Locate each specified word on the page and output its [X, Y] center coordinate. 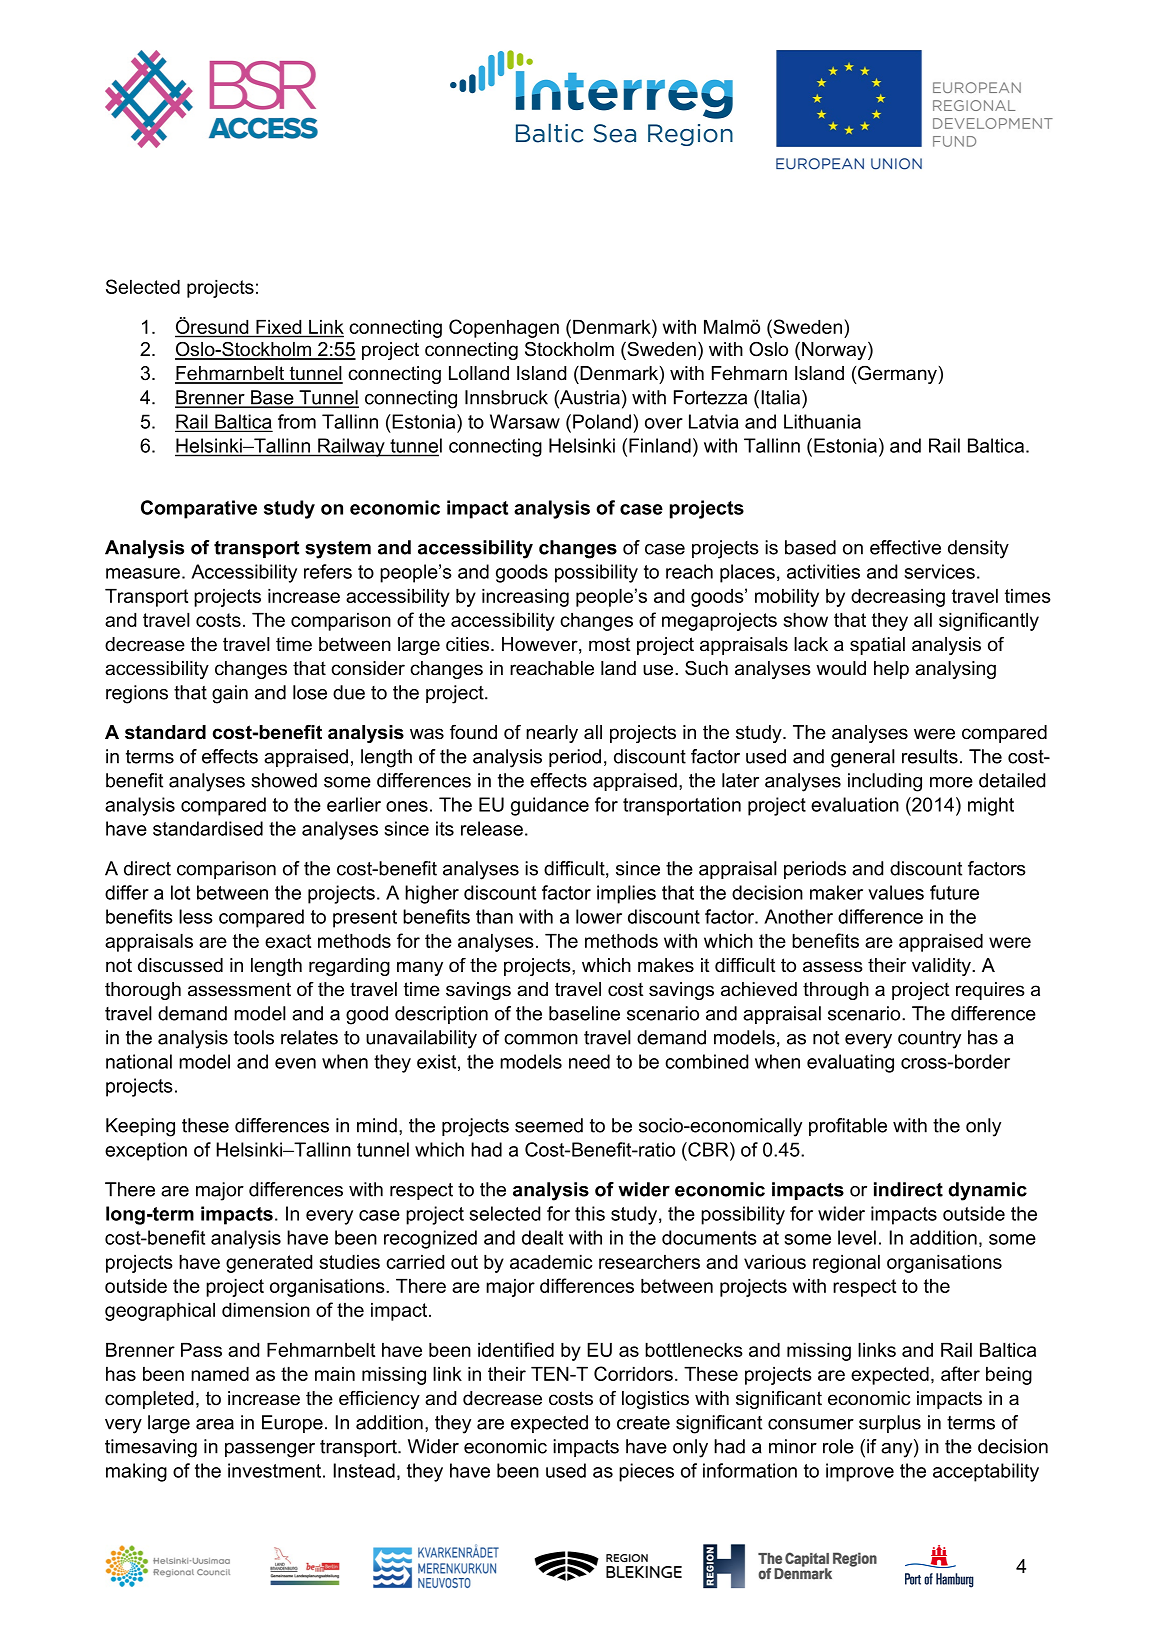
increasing [525, 597]
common [541, 1039]
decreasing [898, 597]
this [590, 1213]
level [857, 1237]
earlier [354, 804]
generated [269, 1263]
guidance [550, 806]
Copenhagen [504, 328]
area [215, 1424]
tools [254, 1037]
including [885, 782]
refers [328, 571]
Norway [835, 350]
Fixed [278, 327]
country [929, 1040]
